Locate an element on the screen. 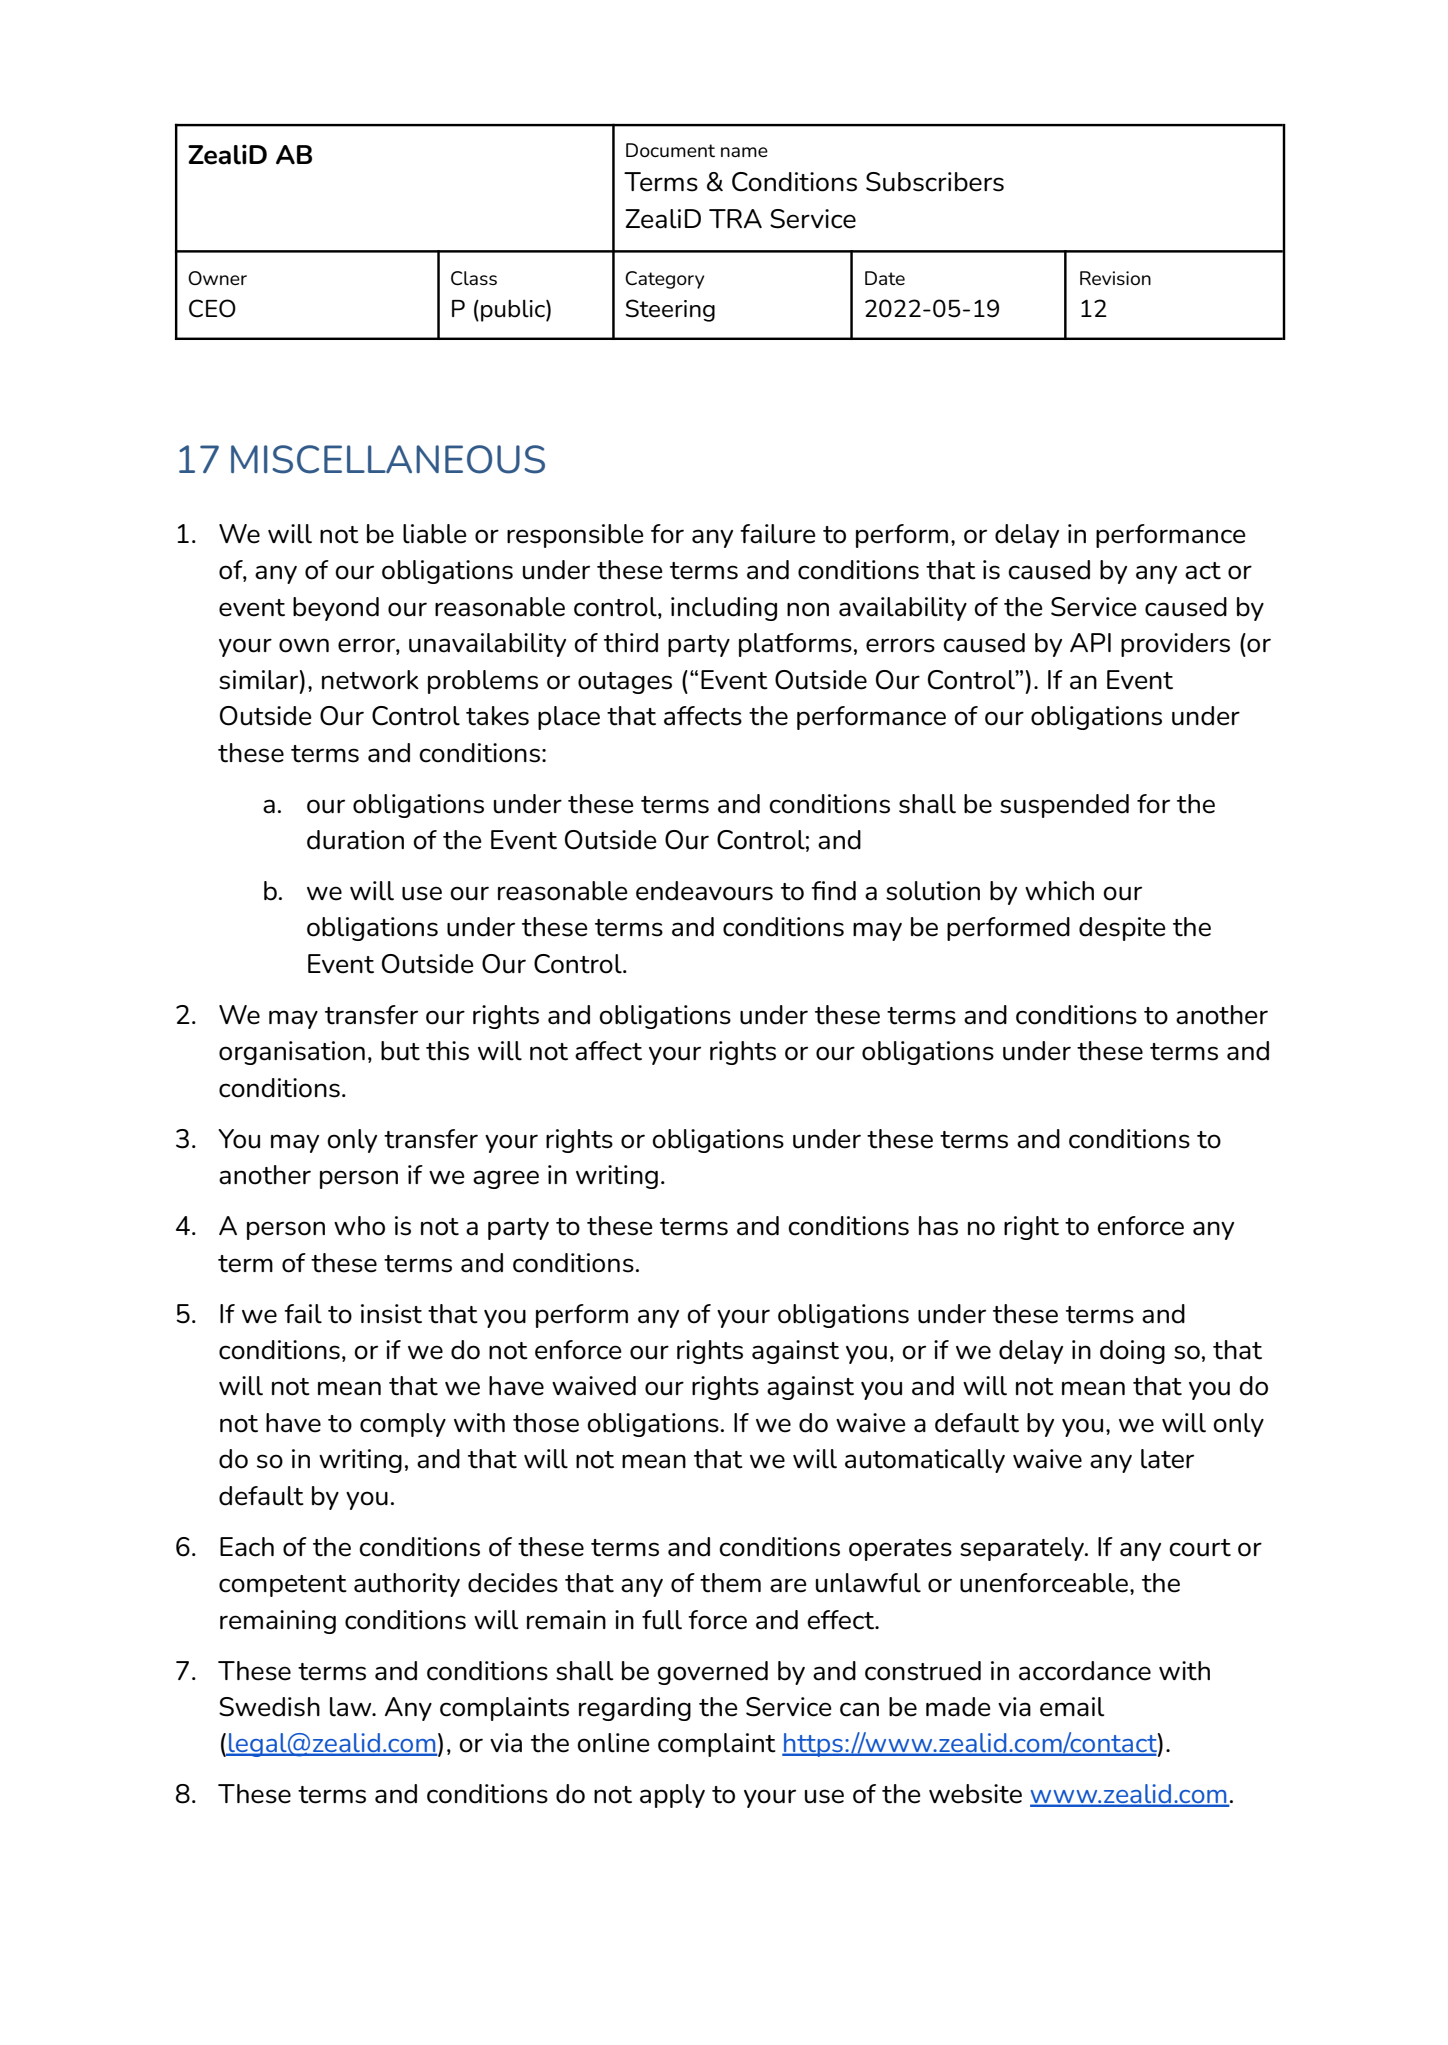  Owner is located at coordinates (217, 278).
